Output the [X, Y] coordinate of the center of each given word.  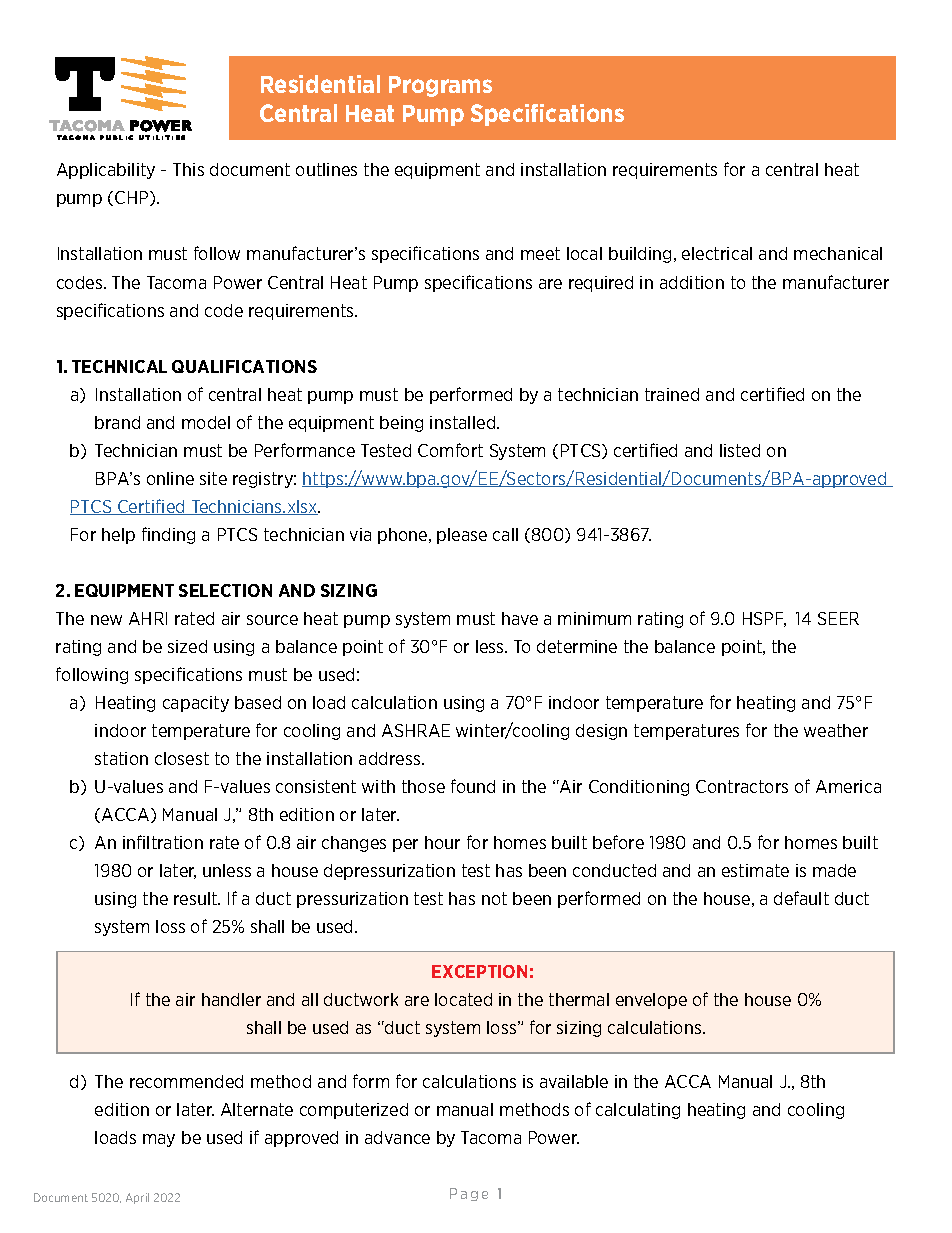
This [188, 169]
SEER [838, 618]
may [159, 1140]
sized [187, 646]
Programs [440, 86]
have [520, 618]
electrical [717, 253]
